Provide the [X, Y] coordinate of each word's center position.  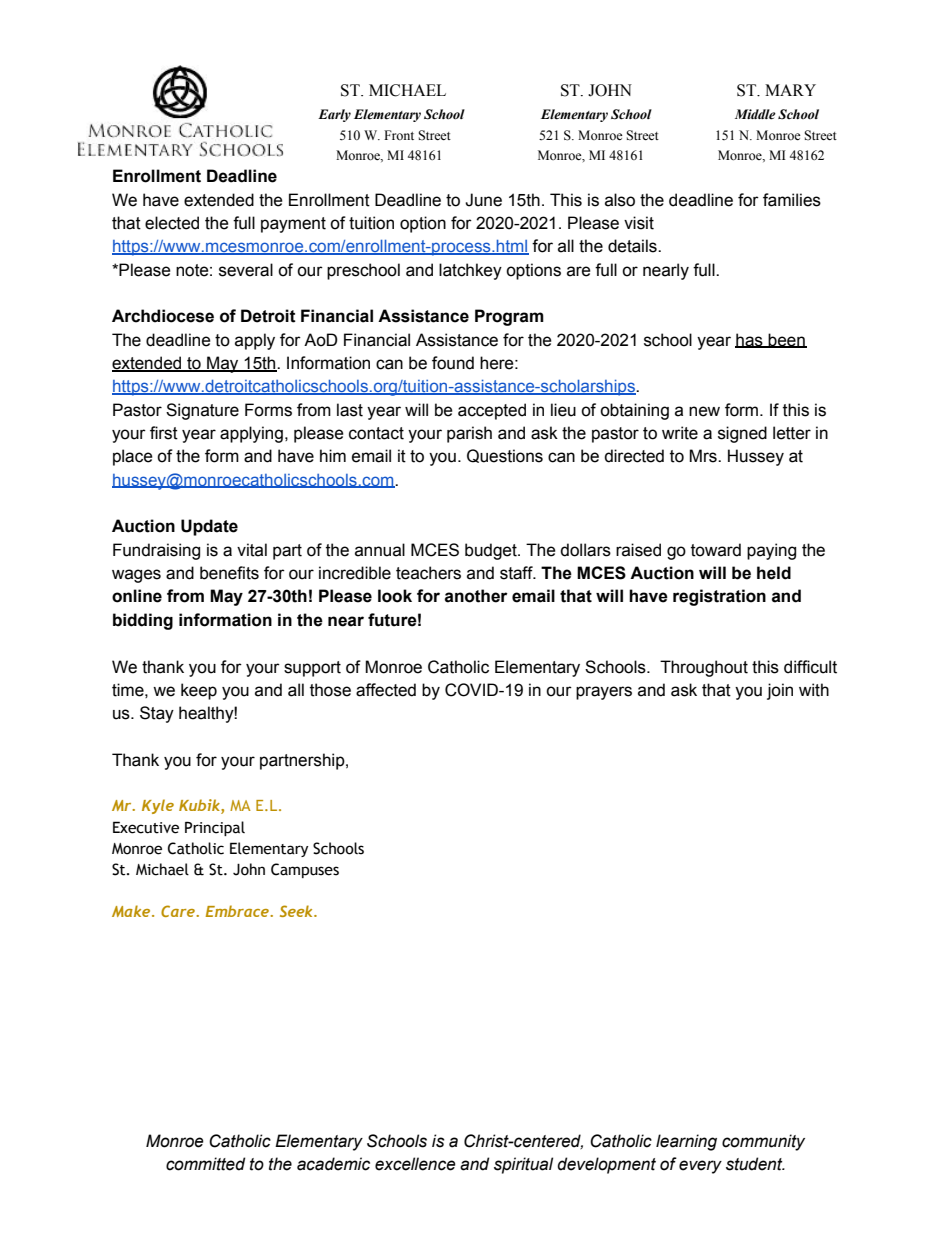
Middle [755, 114]
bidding [143, 621]
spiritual [523, 1165]
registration [719, 597]
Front [399, 135]
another [476, 596]
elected [172, 223]
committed [206, 1164]
